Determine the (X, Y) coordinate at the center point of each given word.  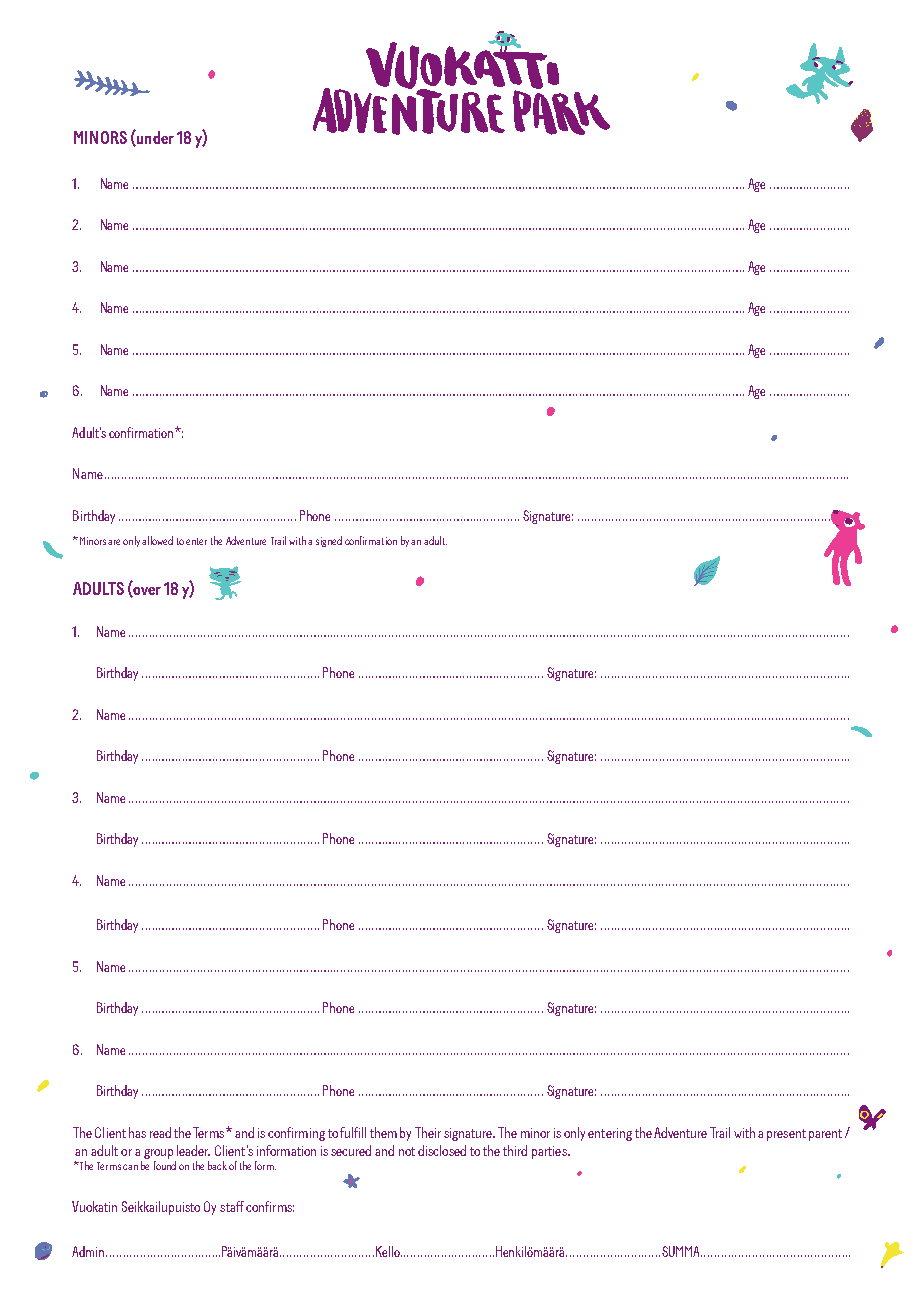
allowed (157, 540)
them (383, 1132)
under (154, 138)
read (160, 1132)
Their (428, 1132)
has (137, 1132)
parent (825, 1135)
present (786, 1135)
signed (329, 541)
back (217, 1165)
